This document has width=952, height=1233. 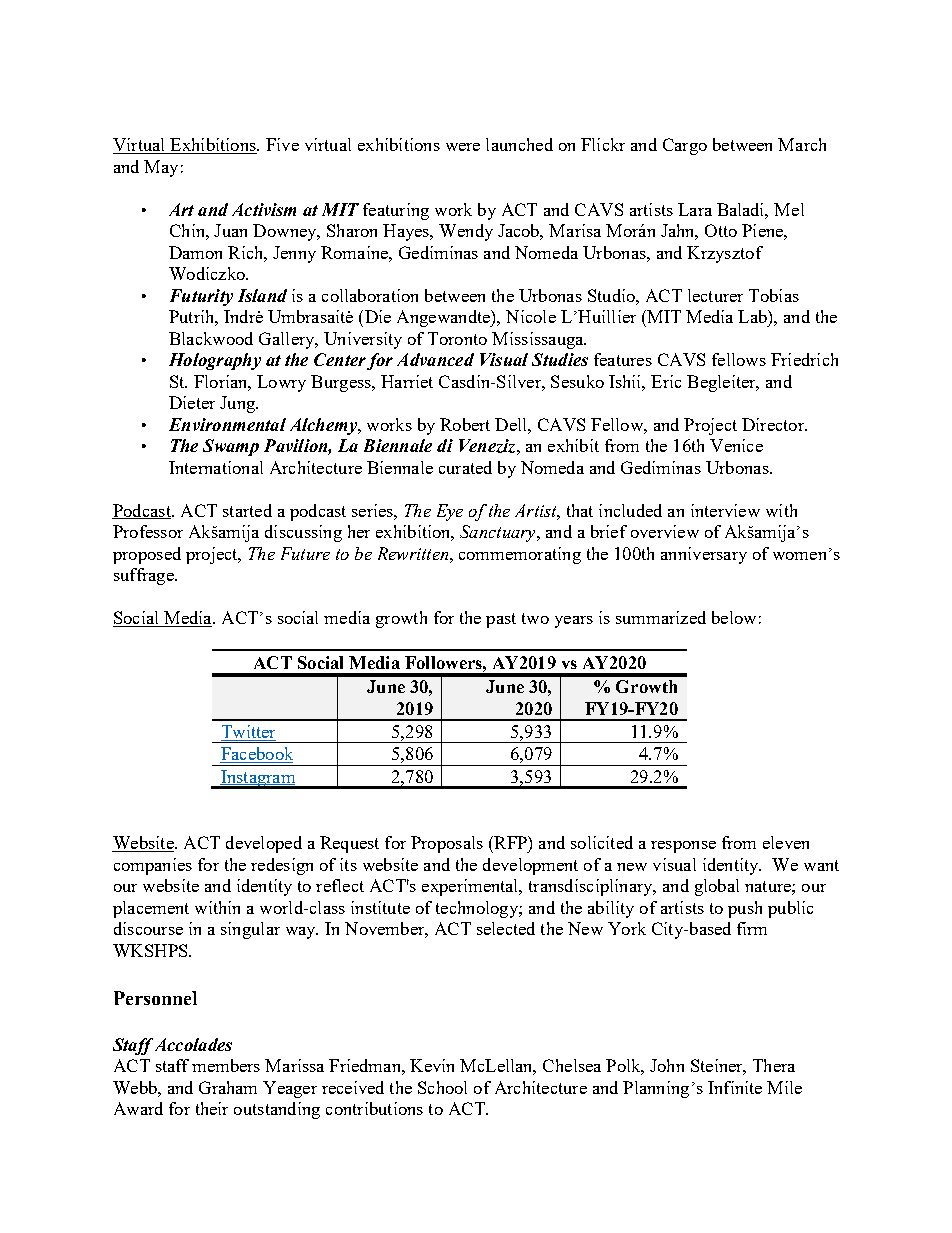 What do you see at coordinates (228, 1087) in the document?
I see `Graham` at bounding box center [228, 1087].
